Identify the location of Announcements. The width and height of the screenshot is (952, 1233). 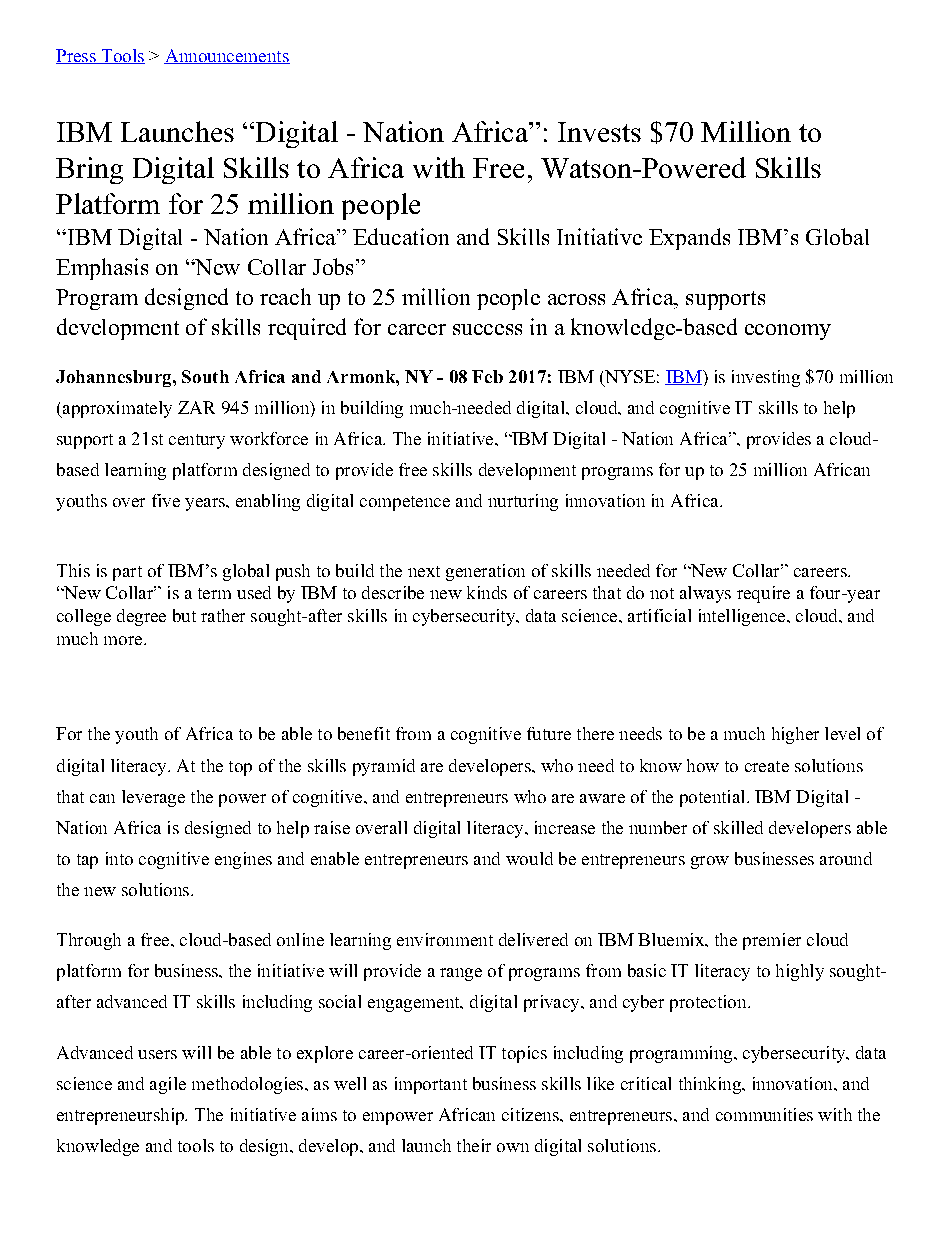
(227, 56).
